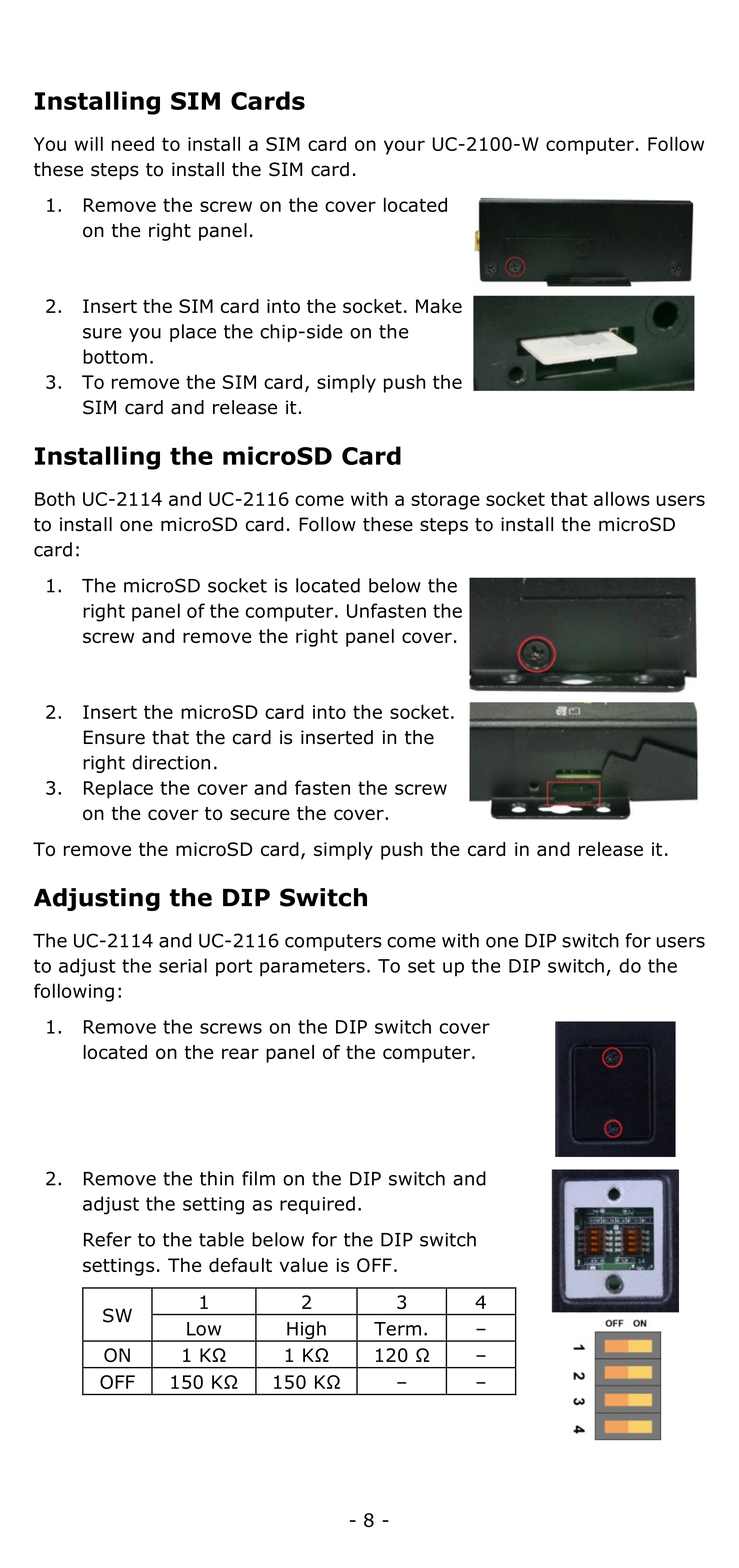 This screenshot has width=739, height=1568. What do you see at coordinates (622, 498) in the screenshot?
I see `allows` at bounding box center [622, 498].
